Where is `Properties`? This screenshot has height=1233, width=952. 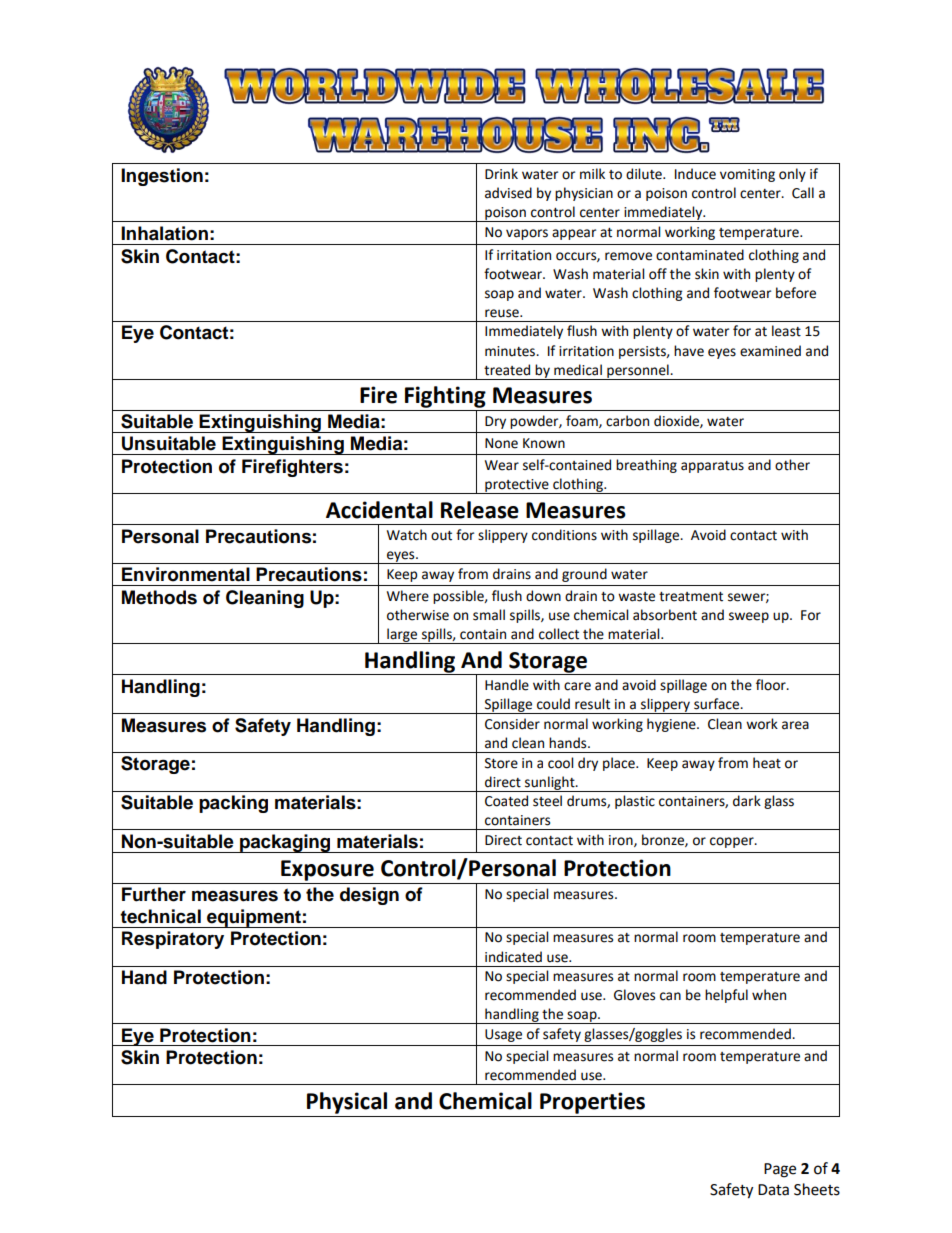 Properties is located at coordinates (592, 1103).
